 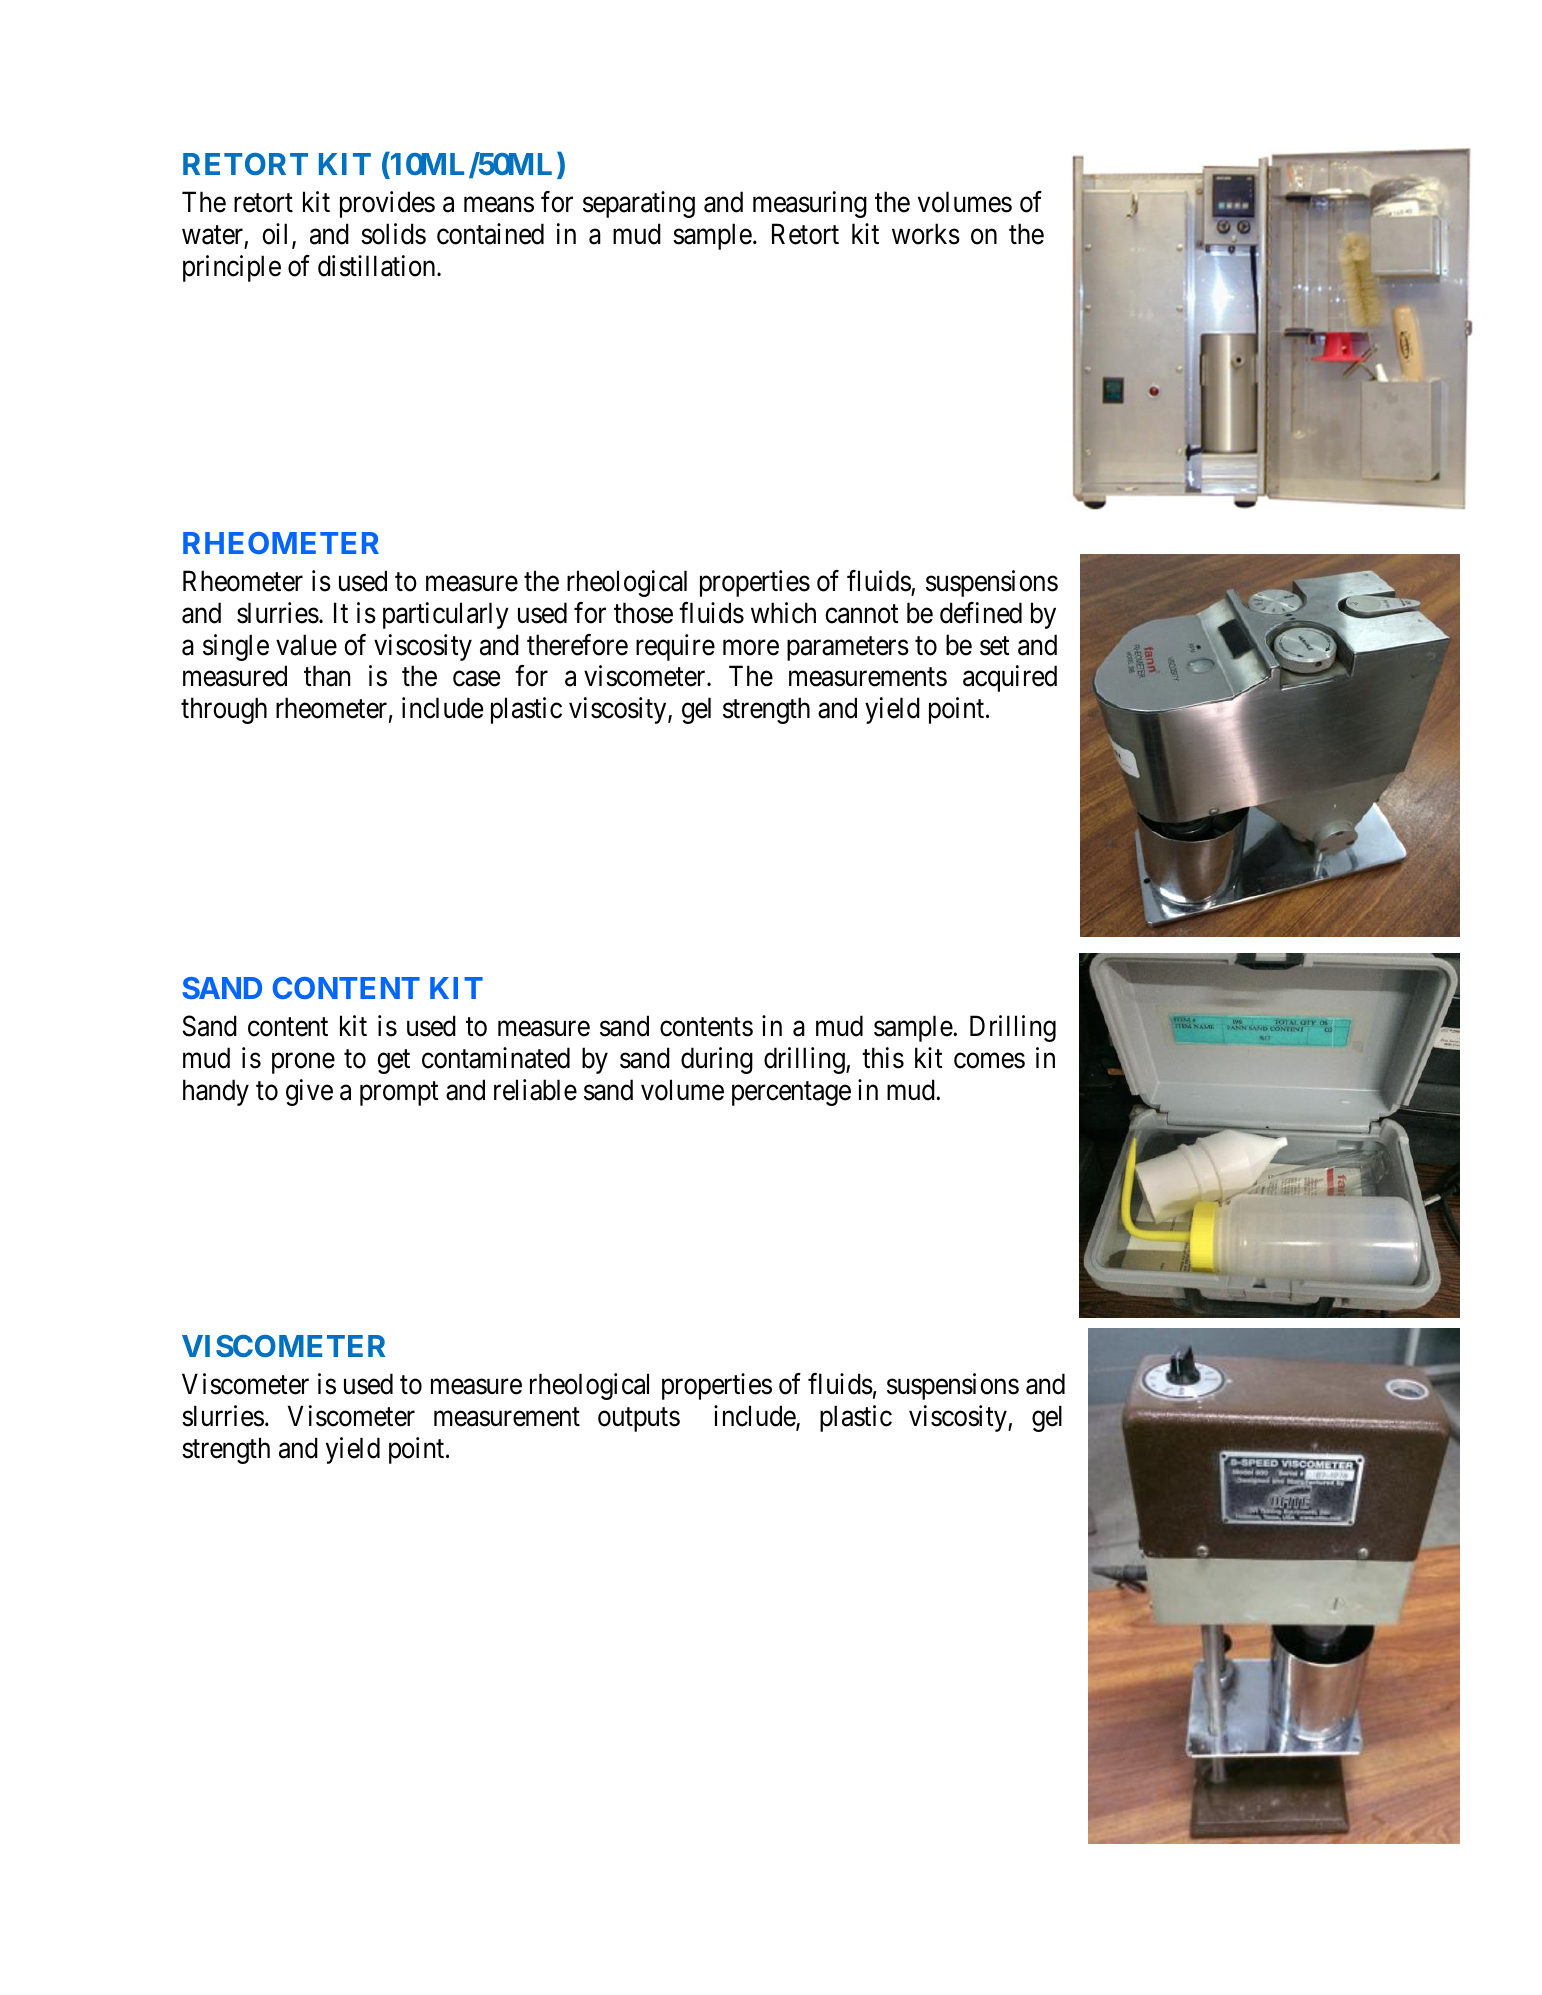 I want to click on prone, so click(x=303, y=1063).
